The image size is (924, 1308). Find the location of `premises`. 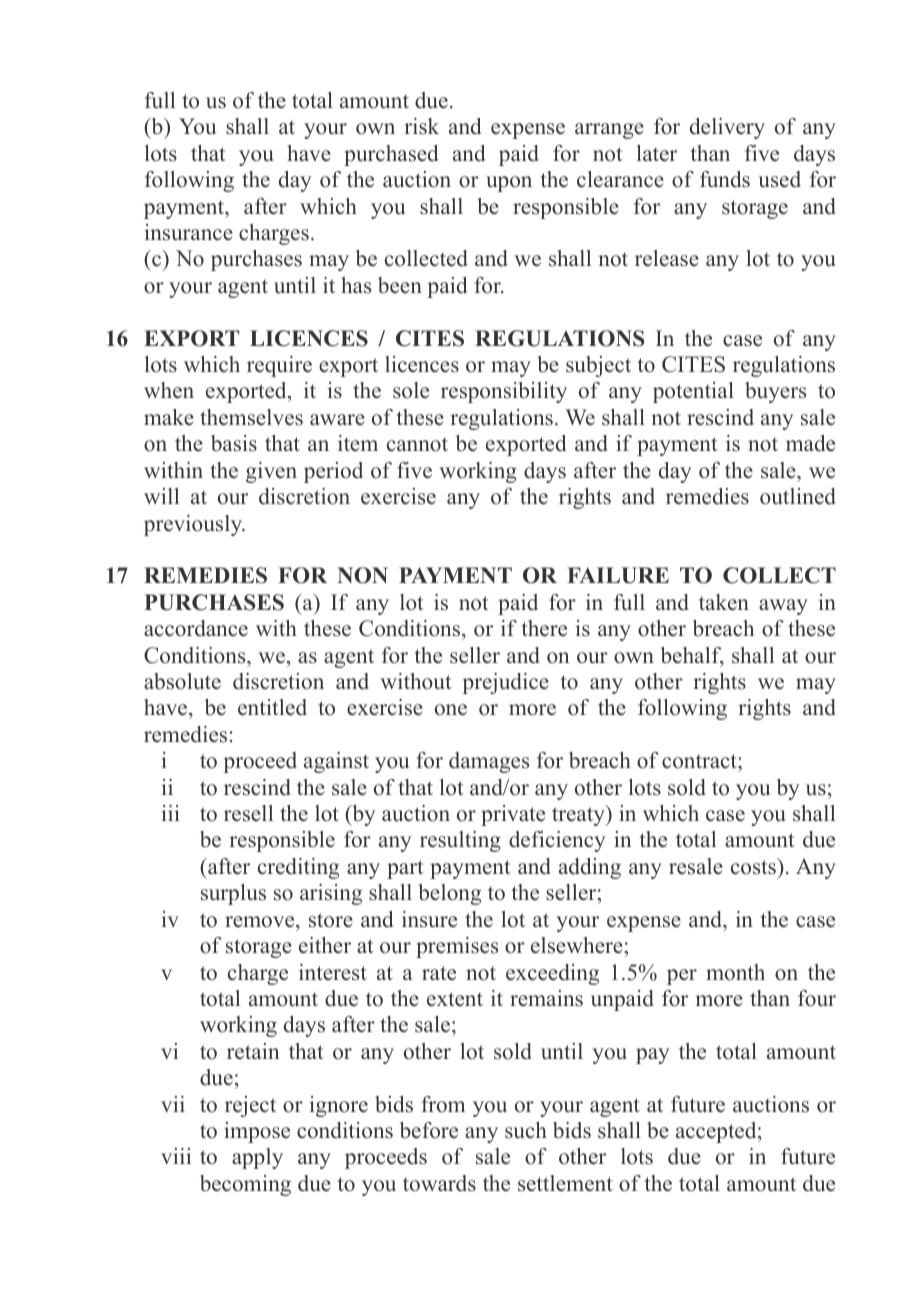

premises is located at coordinates (457, 947).
